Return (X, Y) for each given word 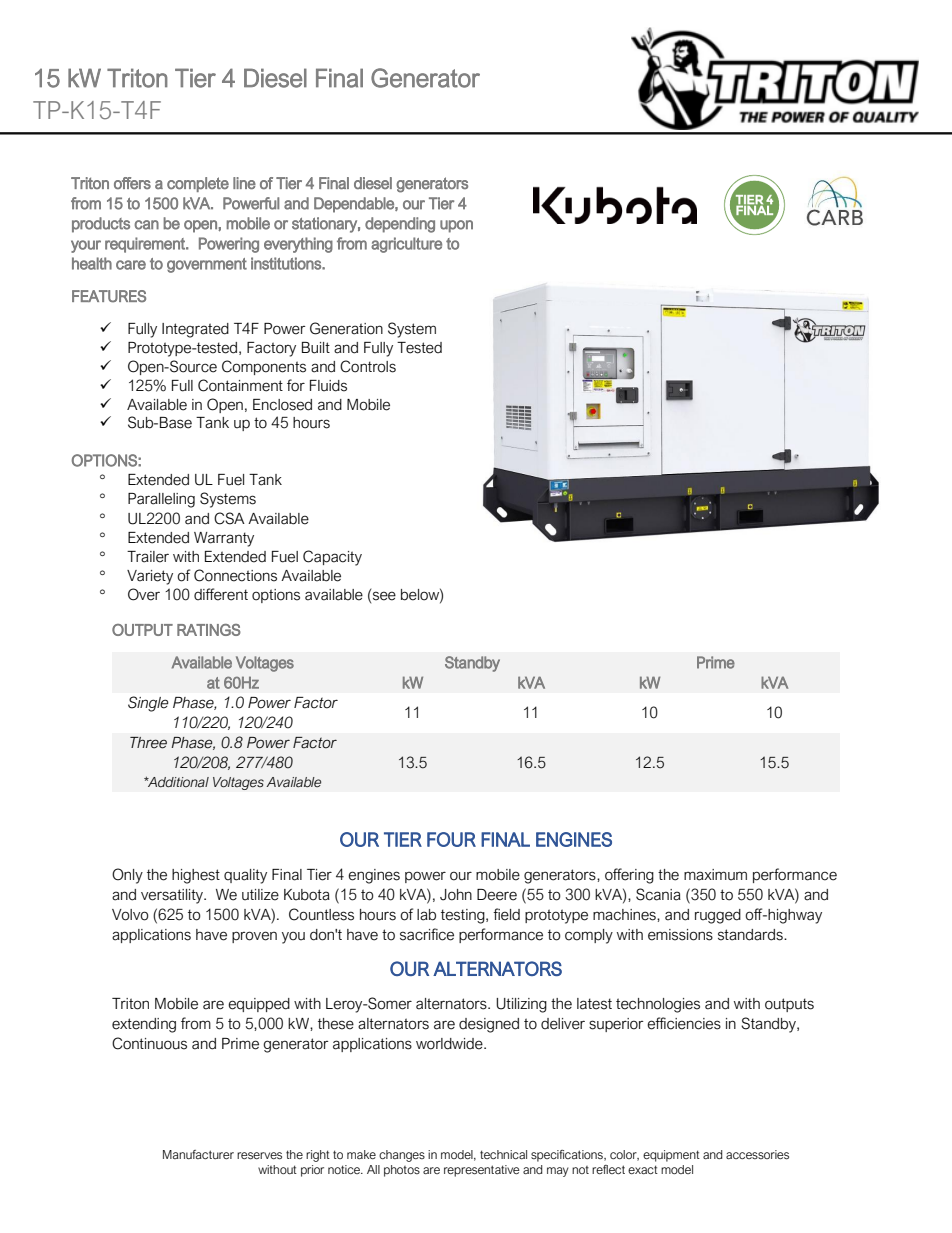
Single (148, 704)
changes (402, 1156)
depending (400, 225)
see (384, 596)
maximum (715, 875)
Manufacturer (198, 1154)
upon (456, 226)
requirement (146, 245)
